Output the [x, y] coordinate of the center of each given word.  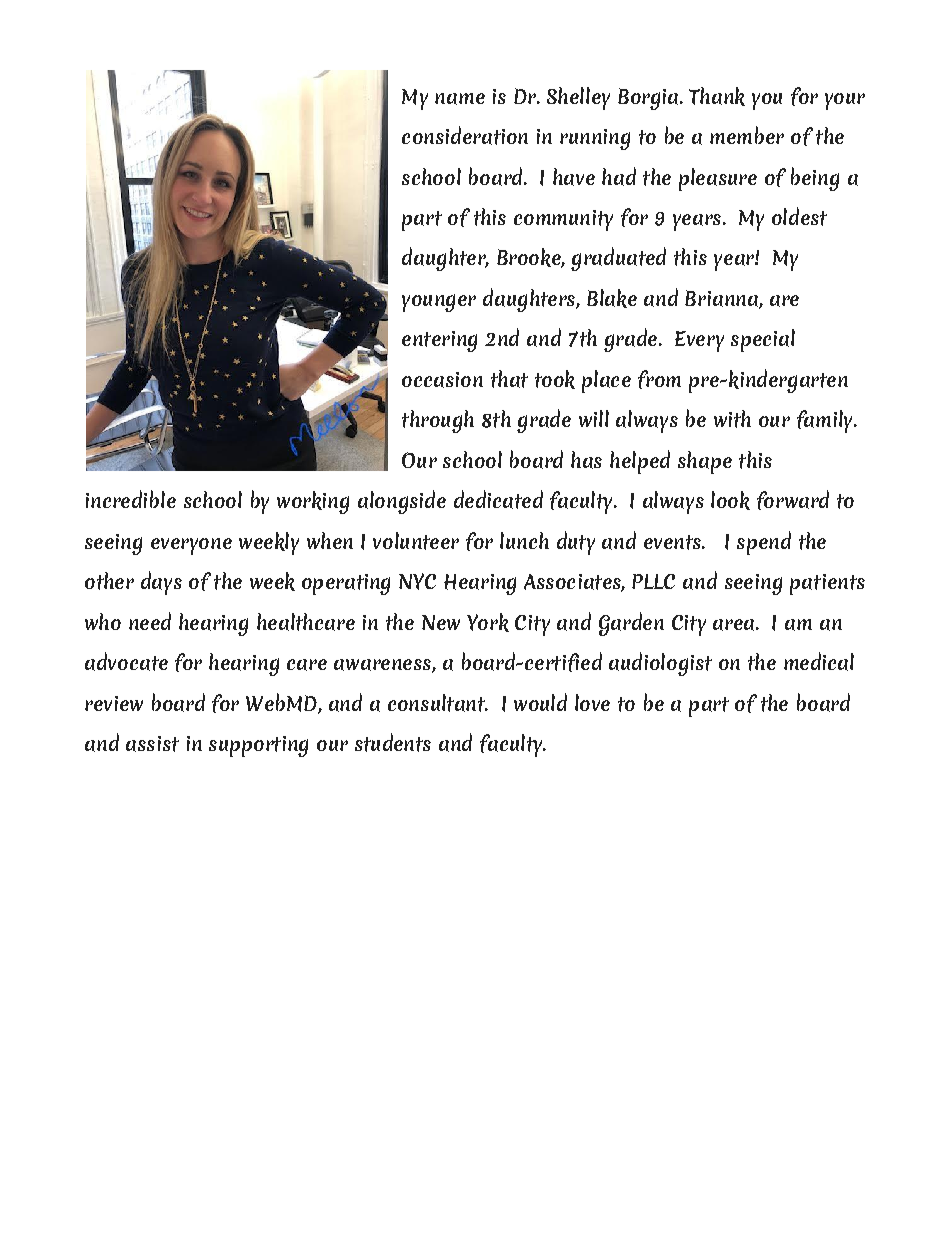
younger [439, 303]
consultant [437, 703]
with [732, 419]
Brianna [722, 299]
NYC [417, 581]
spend [764, 543]
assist [152, 744]
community [563, 220]
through [438, 421]
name [460, 99]
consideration [465, 135]
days [161, 583]
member [747, 135]
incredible [131, 499]
